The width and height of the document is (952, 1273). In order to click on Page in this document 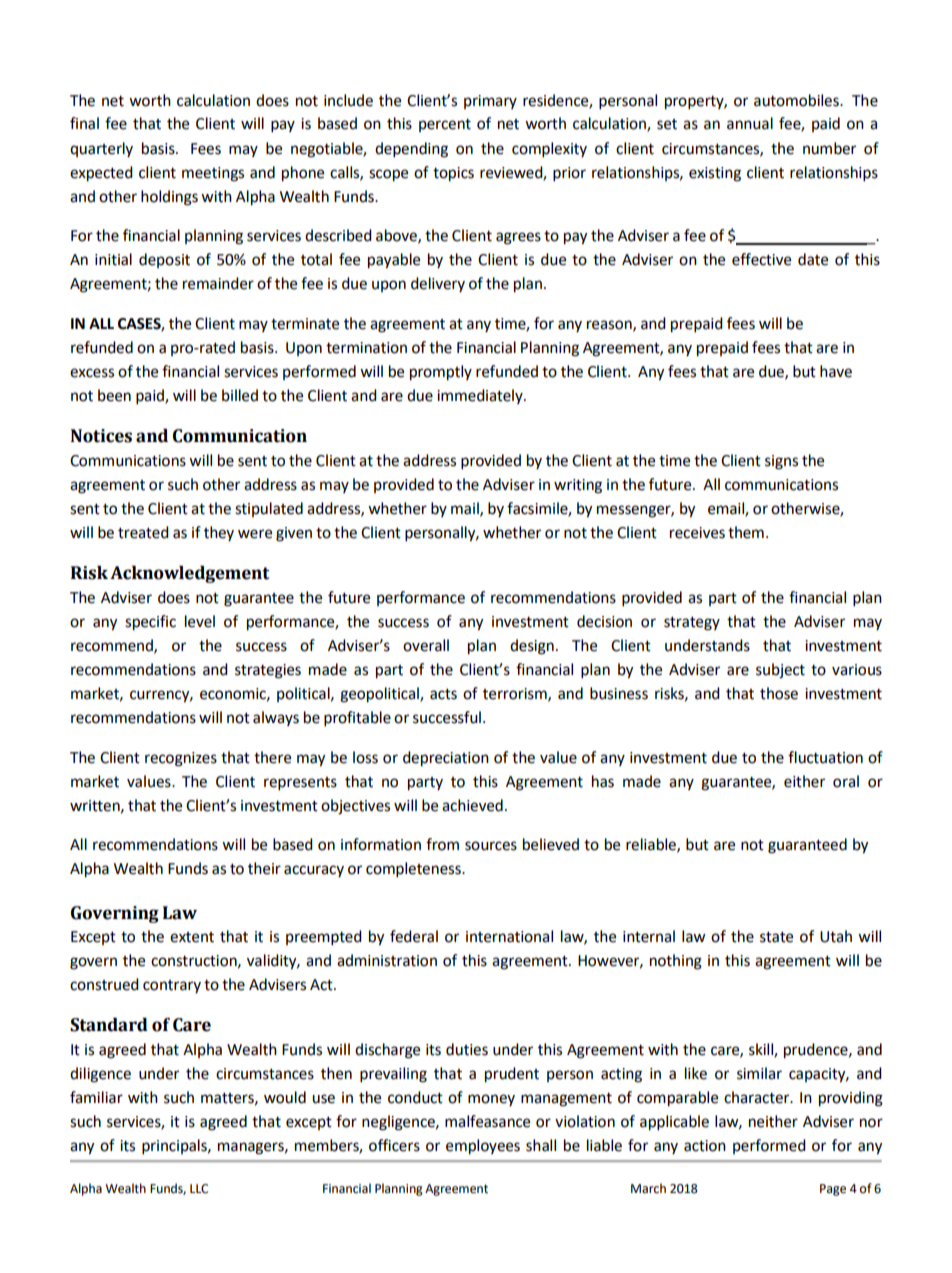, I will do `click(833, 1190)`.
